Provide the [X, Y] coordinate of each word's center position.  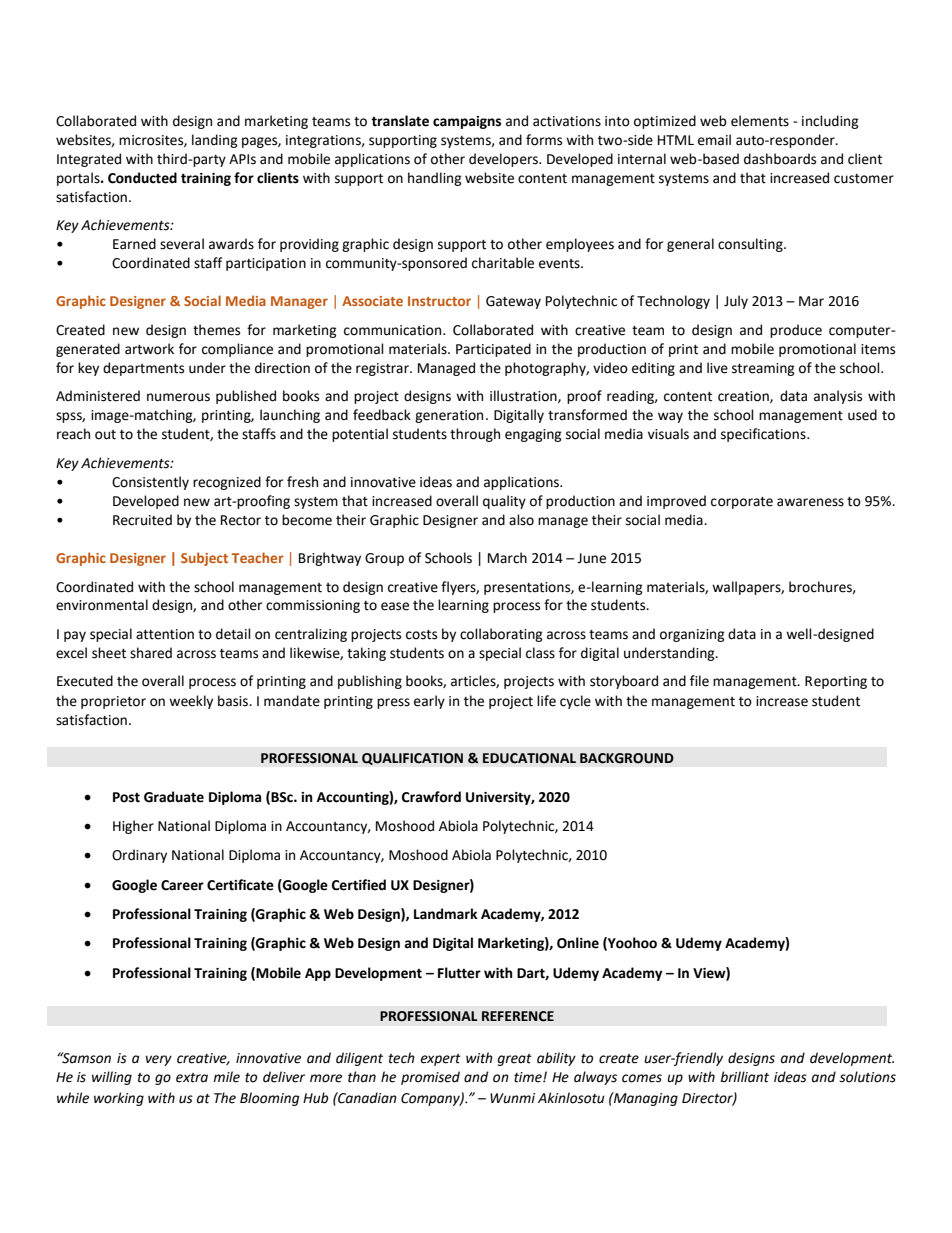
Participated [493, 350]
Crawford [431, 797]
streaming [763, 369]
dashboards [780, 159]
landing [215, 141]
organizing [692, 635]
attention [165, 634]
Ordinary [139, 856]
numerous [178, 397]
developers [504, 160]
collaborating [501, 635]
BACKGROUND [627, 758]
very [159, 1060]
